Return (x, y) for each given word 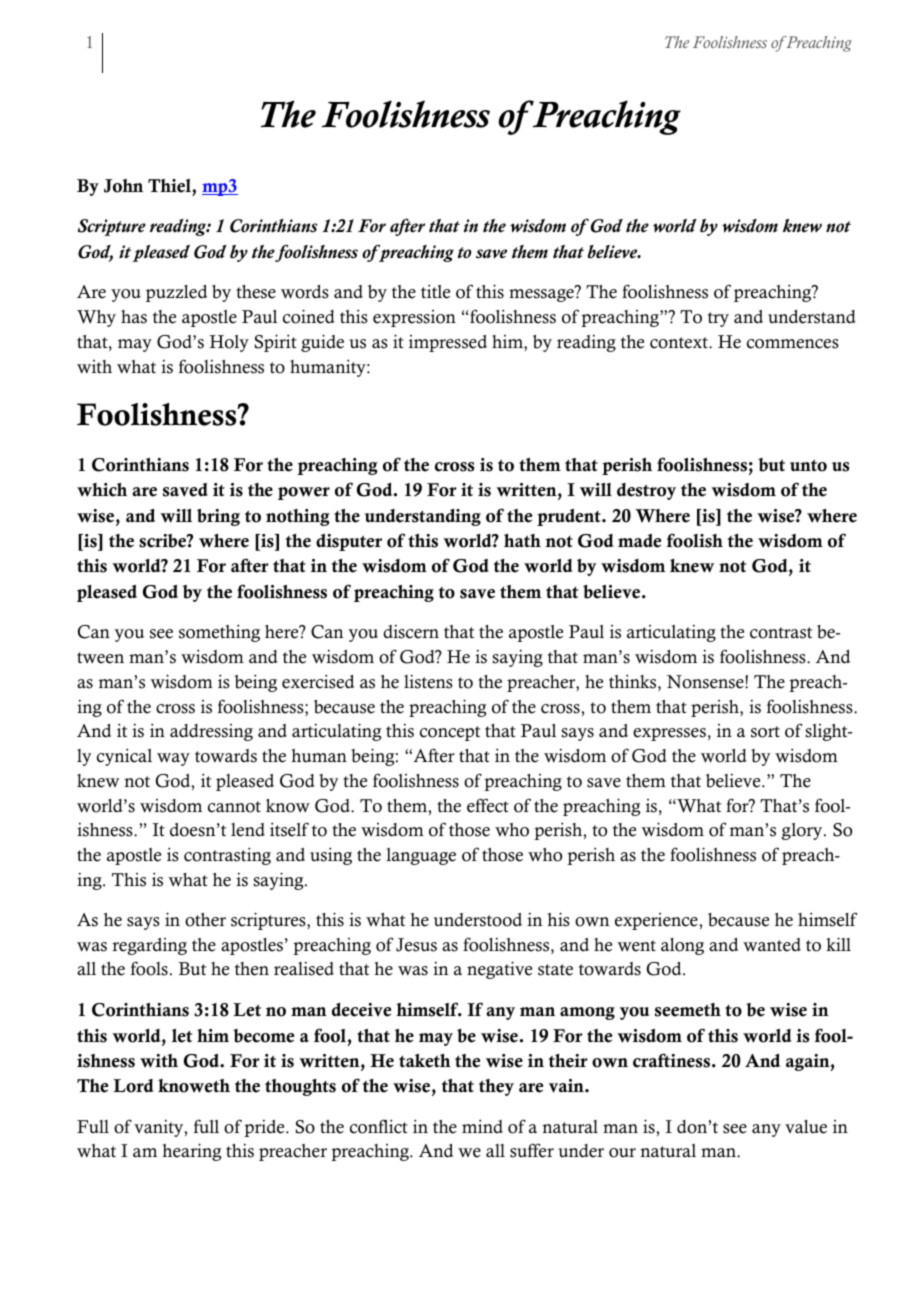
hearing (192, 1152)
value (806, 1127)
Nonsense (706, 682)
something (219, 633)
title (435, 291)
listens (428, 681)
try (718, 319)
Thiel (170, 186)
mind (482, 1126)
